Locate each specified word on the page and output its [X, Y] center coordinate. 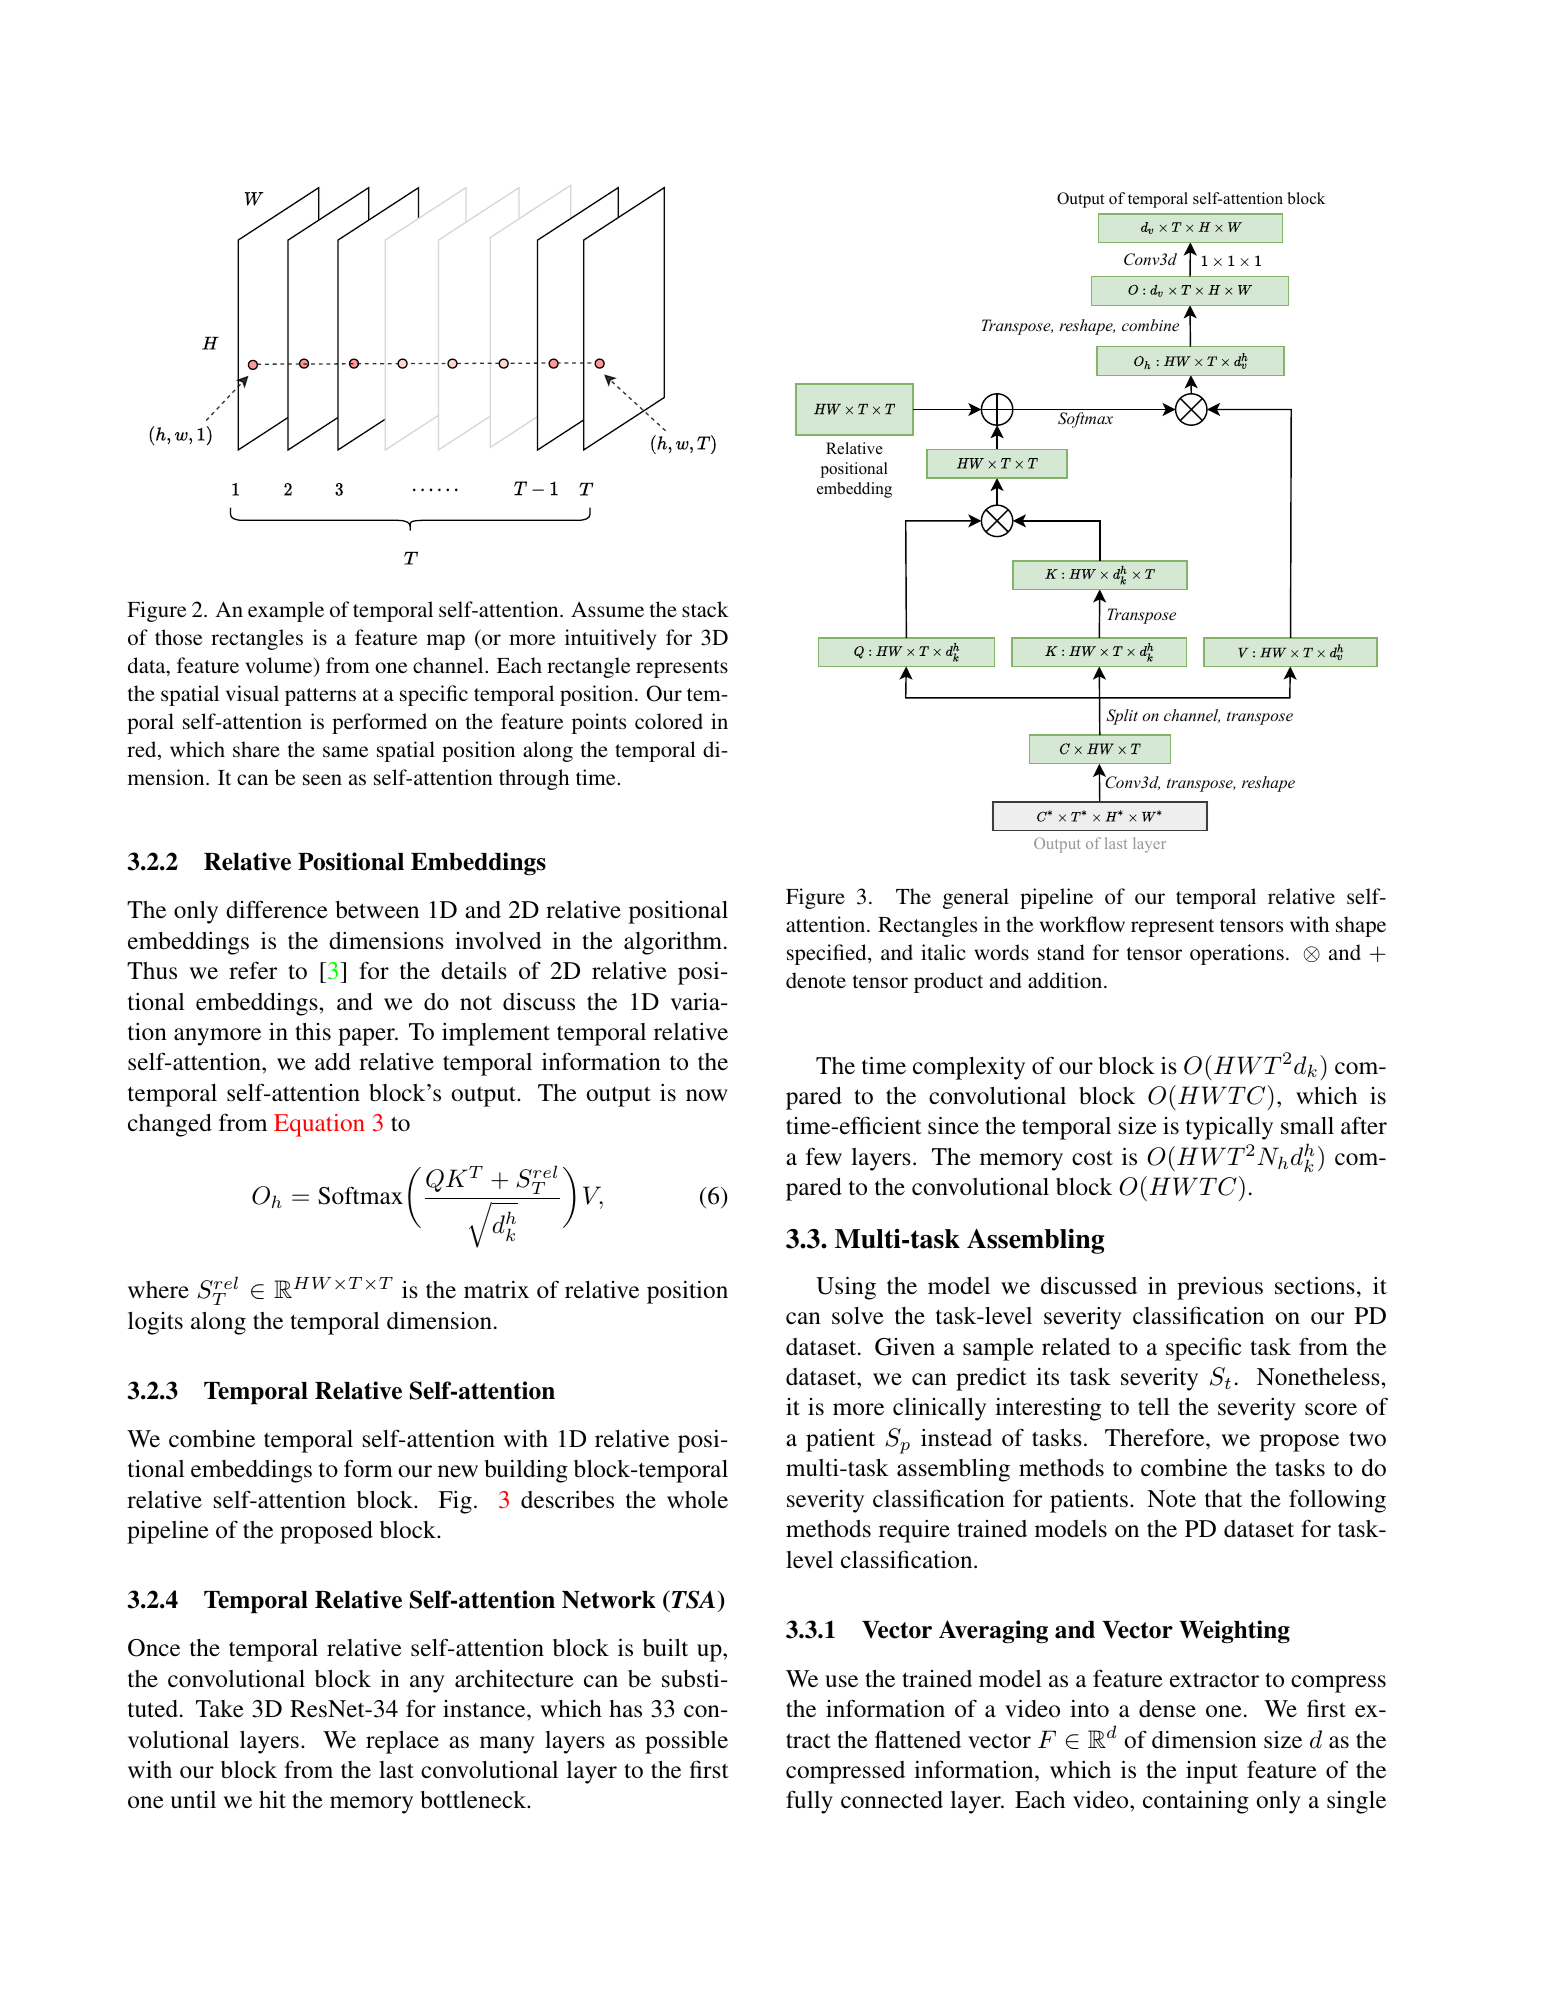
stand [1061, 952]
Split [1122, 717]
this [313, 1031]
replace [402, 1742]
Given [905, 1347]
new [458, 1471]
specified [828, 954]
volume [280, 666]
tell [1154, 1406]
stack [705, 609]
